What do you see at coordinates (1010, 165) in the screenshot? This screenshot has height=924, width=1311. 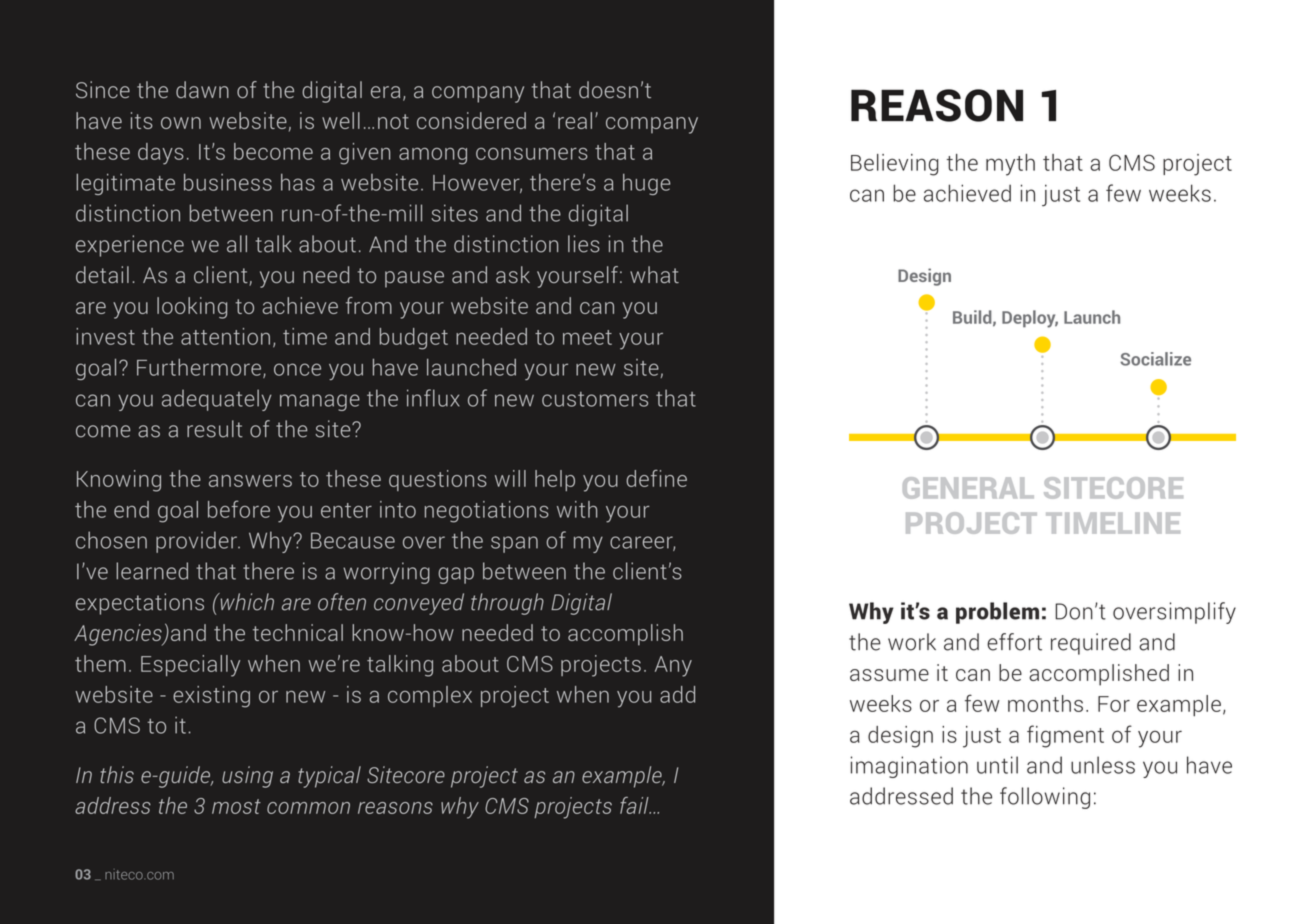 I see `myth` at bounding box center [1010, 165].
